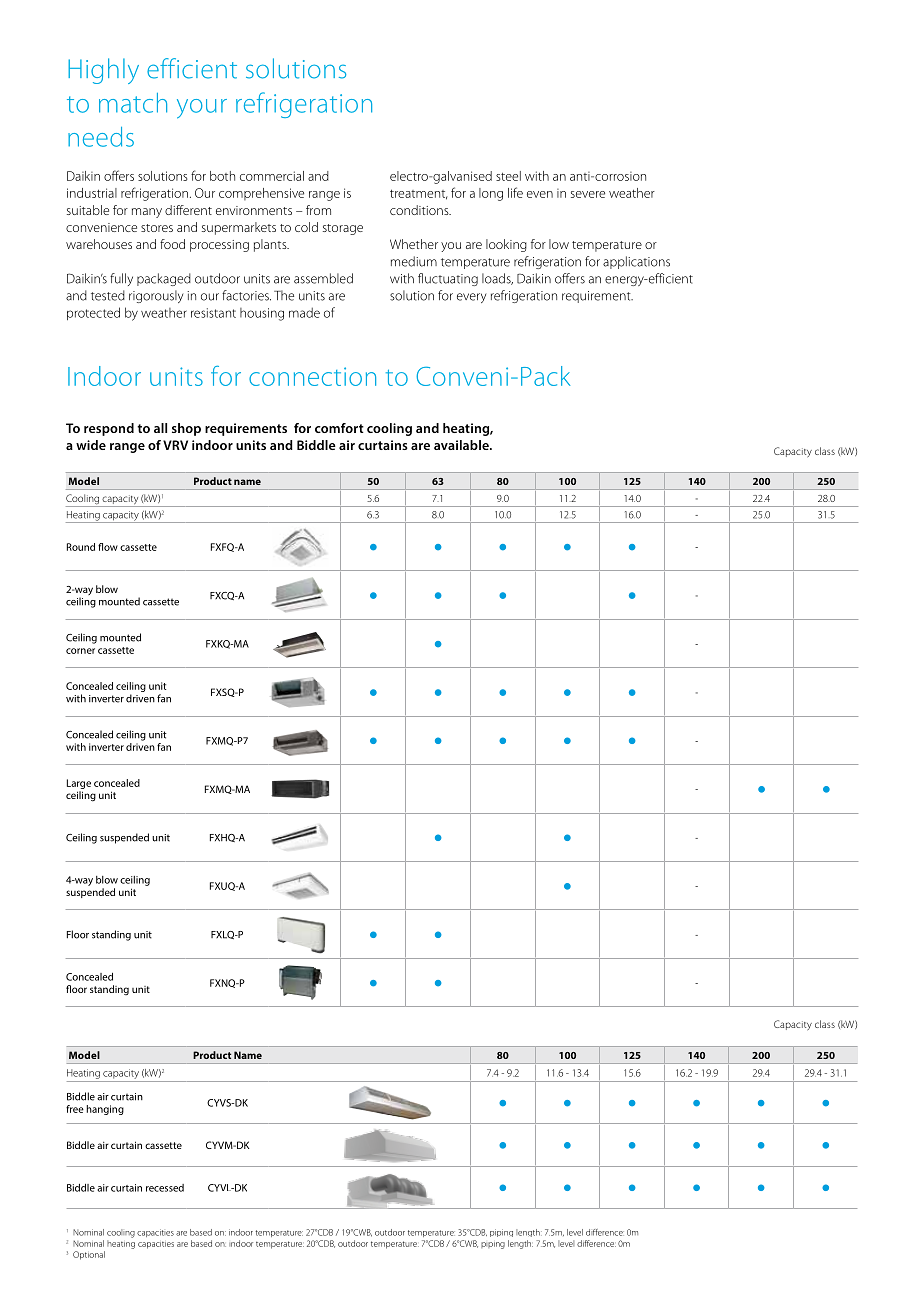  What do you see at coordinates (133, 103) in the screenshot?
I see `match` at bounding box center [133, 103].
